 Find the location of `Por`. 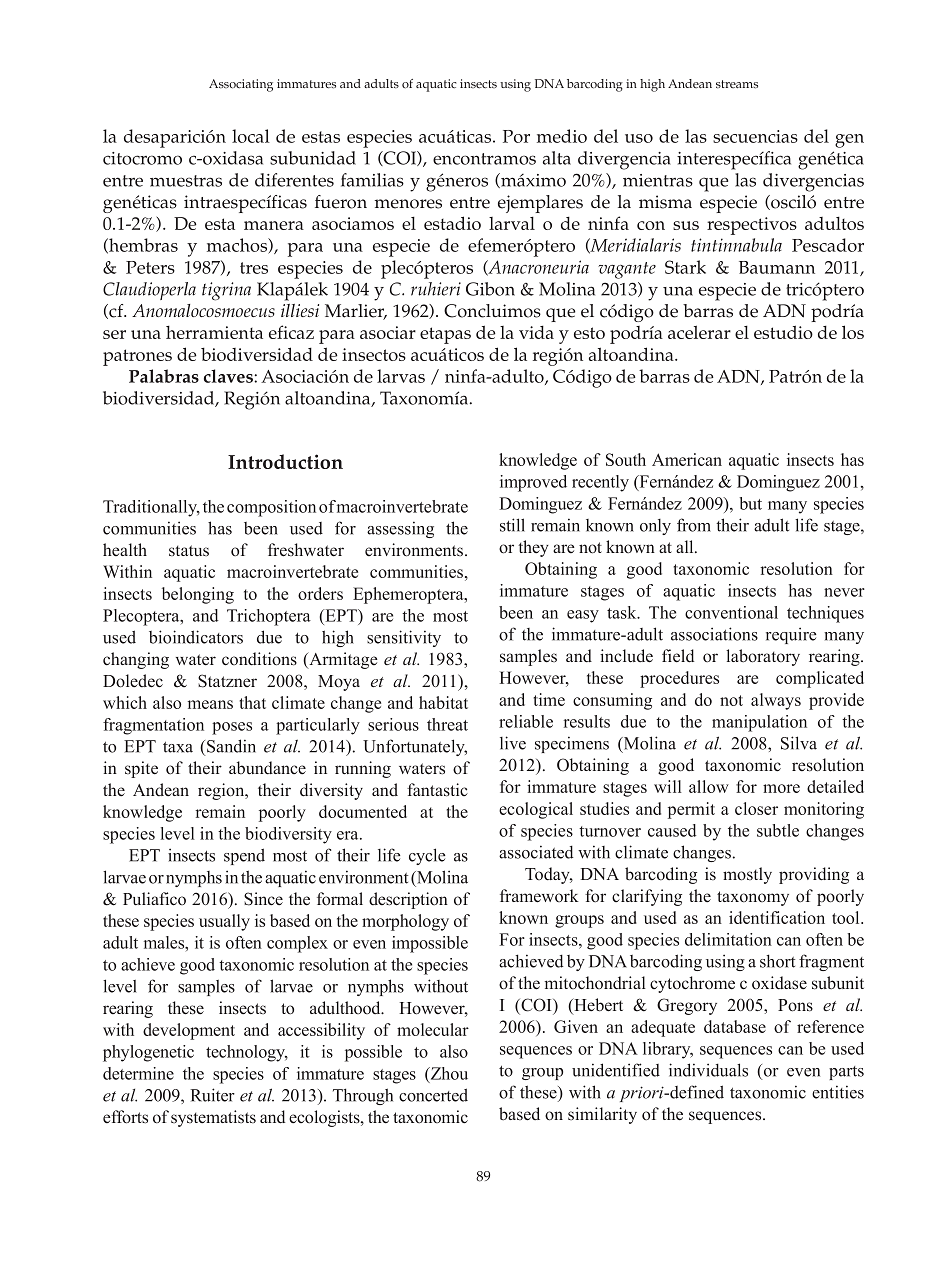

Por is located at coordinates (516, 136).
